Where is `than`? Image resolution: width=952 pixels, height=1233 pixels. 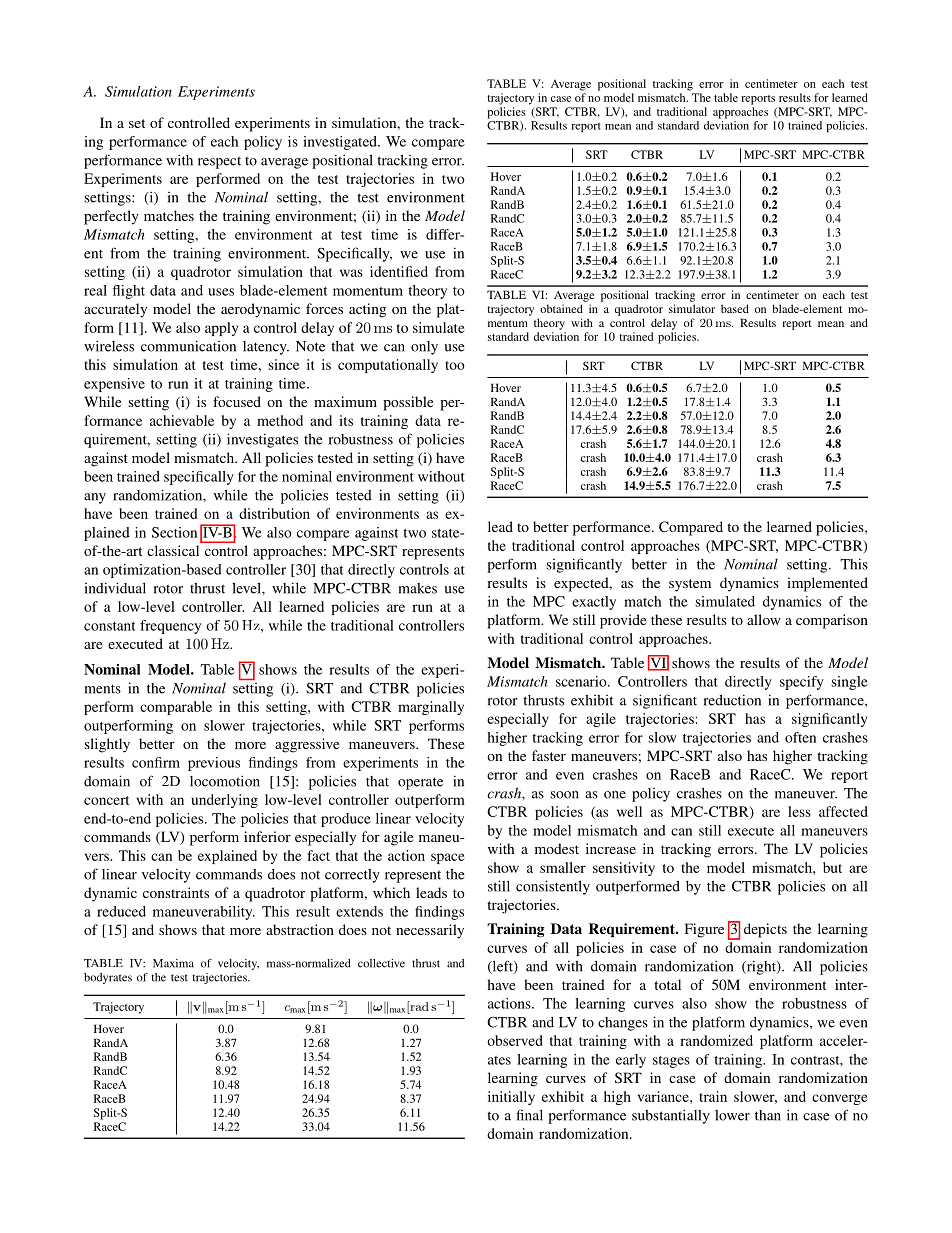 than is located at coordinates (768, 1115).
